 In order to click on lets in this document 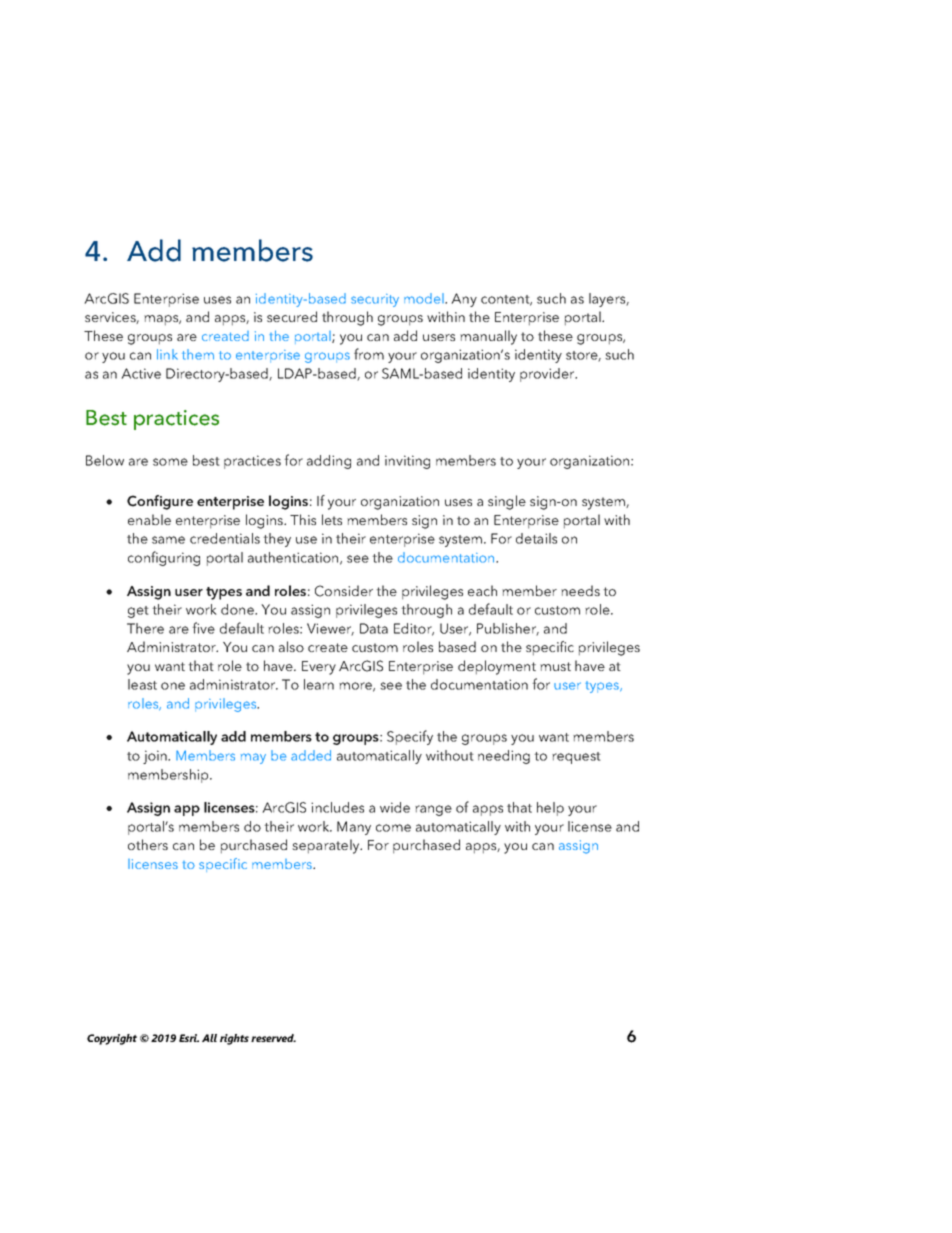, I will do `click(332, 519)`.
